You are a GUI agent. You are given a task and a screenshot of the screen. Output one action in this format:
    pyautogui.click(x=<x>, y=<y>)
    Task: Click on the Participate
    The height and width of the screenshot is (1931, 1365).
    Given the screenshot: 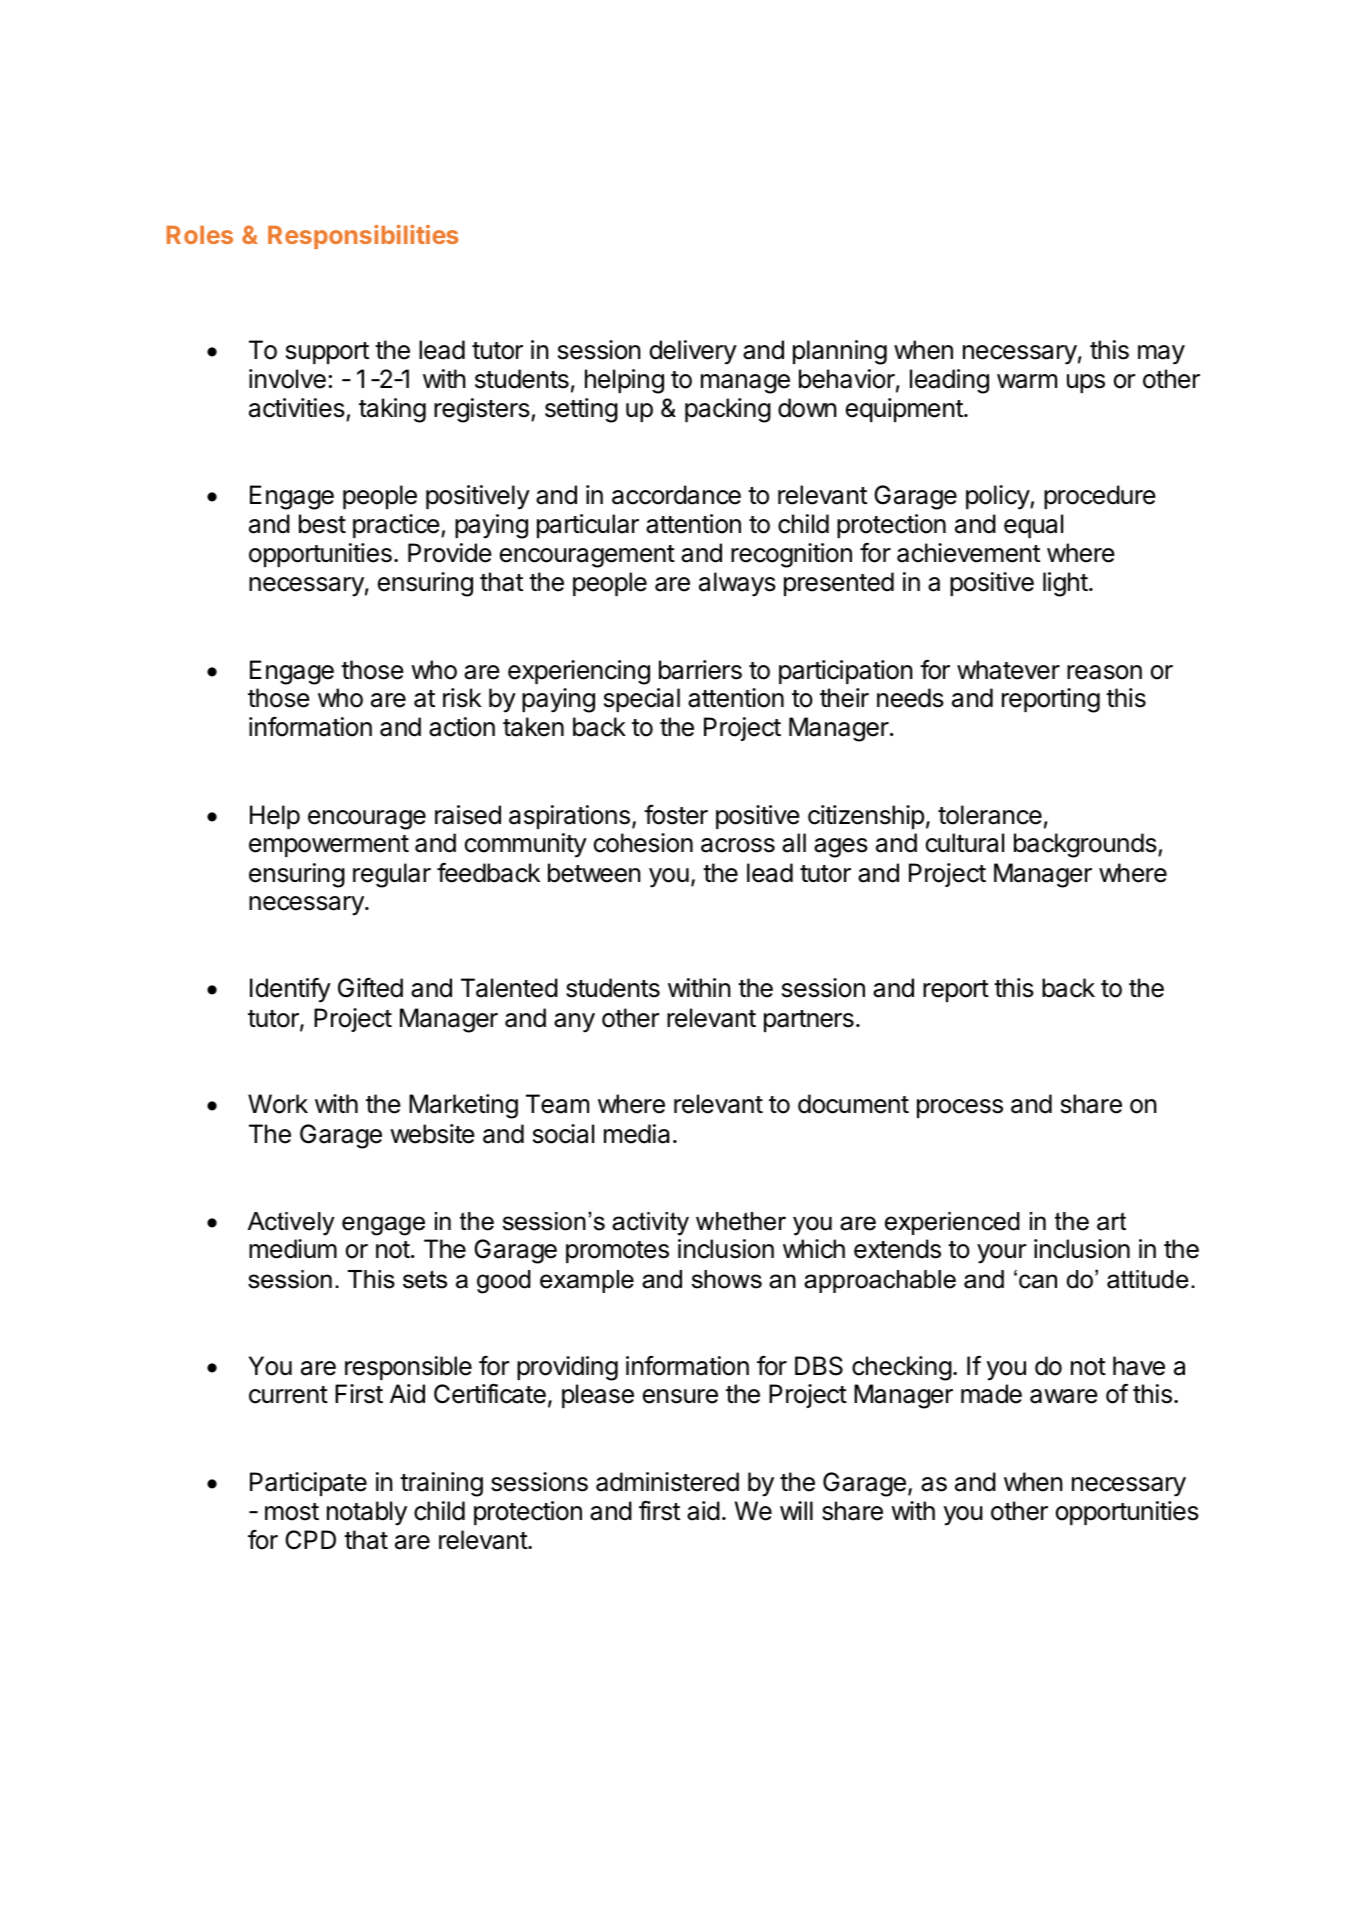 What is the action you would take?
    pyautogui.click(x=308, y=1484)
